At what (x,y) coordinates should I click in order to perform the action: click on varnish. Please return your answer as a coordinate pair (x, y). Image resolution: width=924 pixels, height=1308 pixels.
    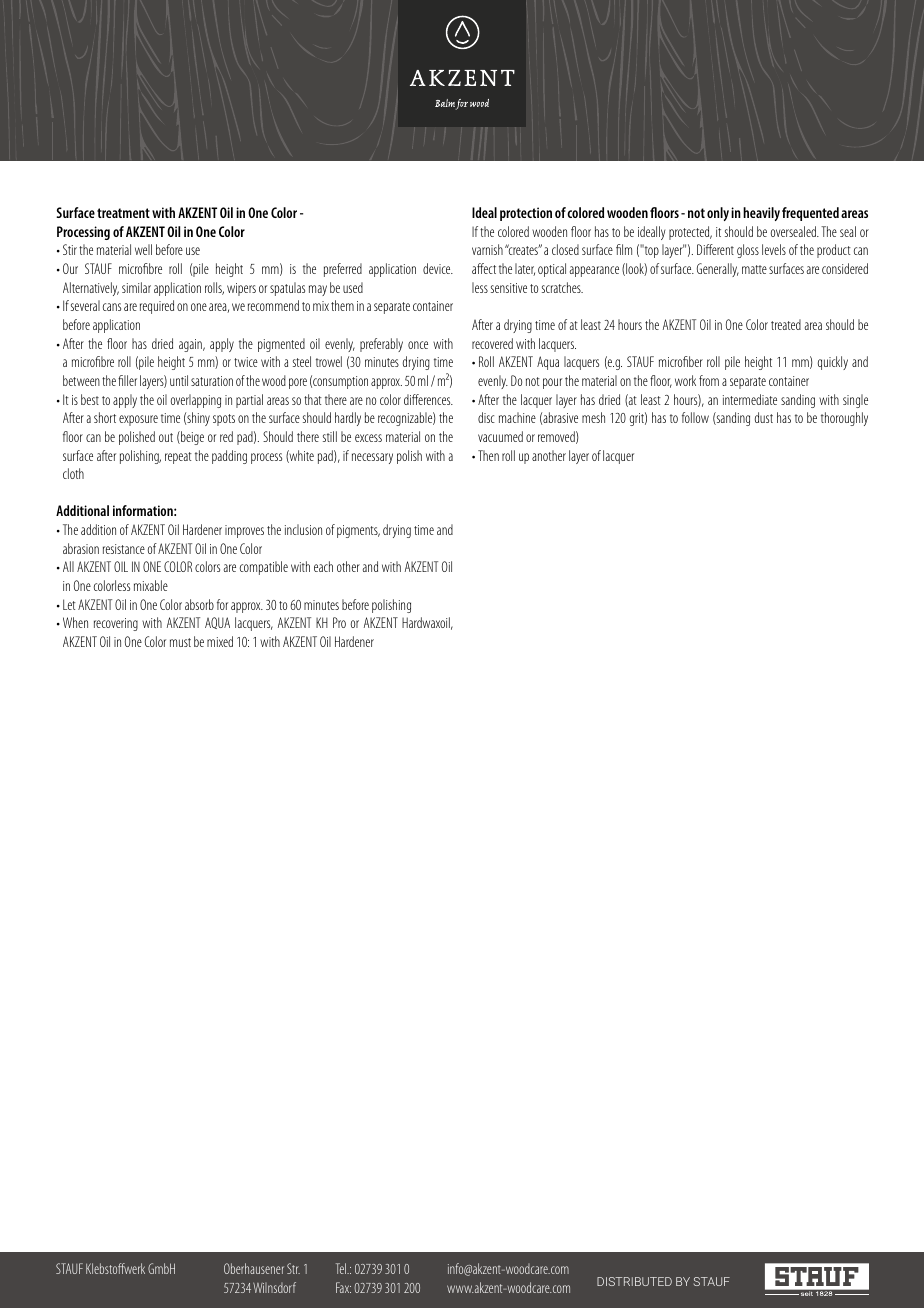
    Looking at the image, I should click on (487, 249).
